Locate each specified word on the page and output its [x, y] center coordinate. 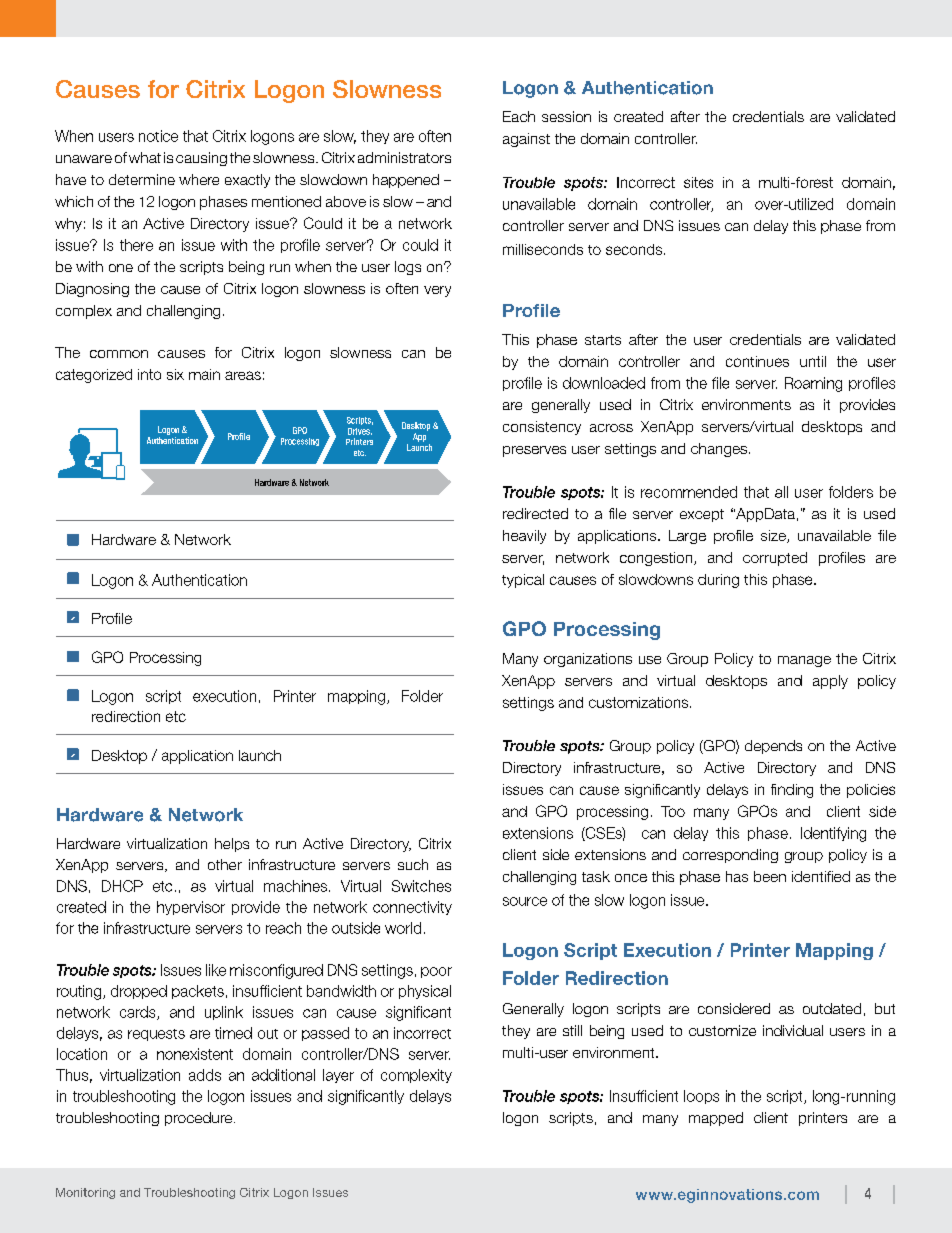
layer [338, 1076]
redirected [535, 513]
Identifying [833, 834]
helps [232, 845]
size [774, 536]
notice [158, 136]
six [175, 374]
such [413, 864]
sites [698, 182]
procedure [200, 1119]
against [526, 140]
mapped [716, 1119]
